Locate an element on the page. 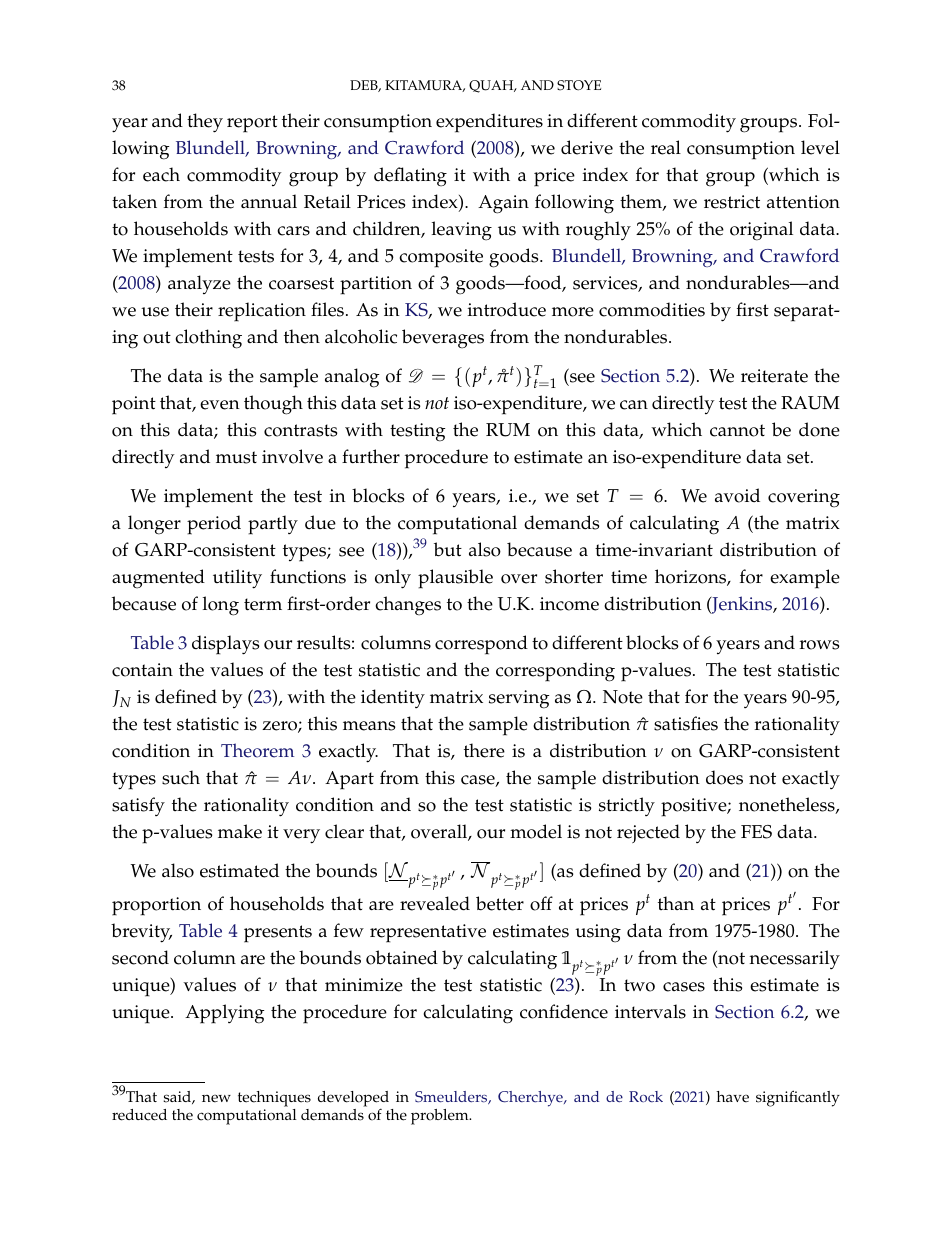 Image resolution: width=952 pixels, height=1233 pixels. example is located at coordinates (805, 579).
